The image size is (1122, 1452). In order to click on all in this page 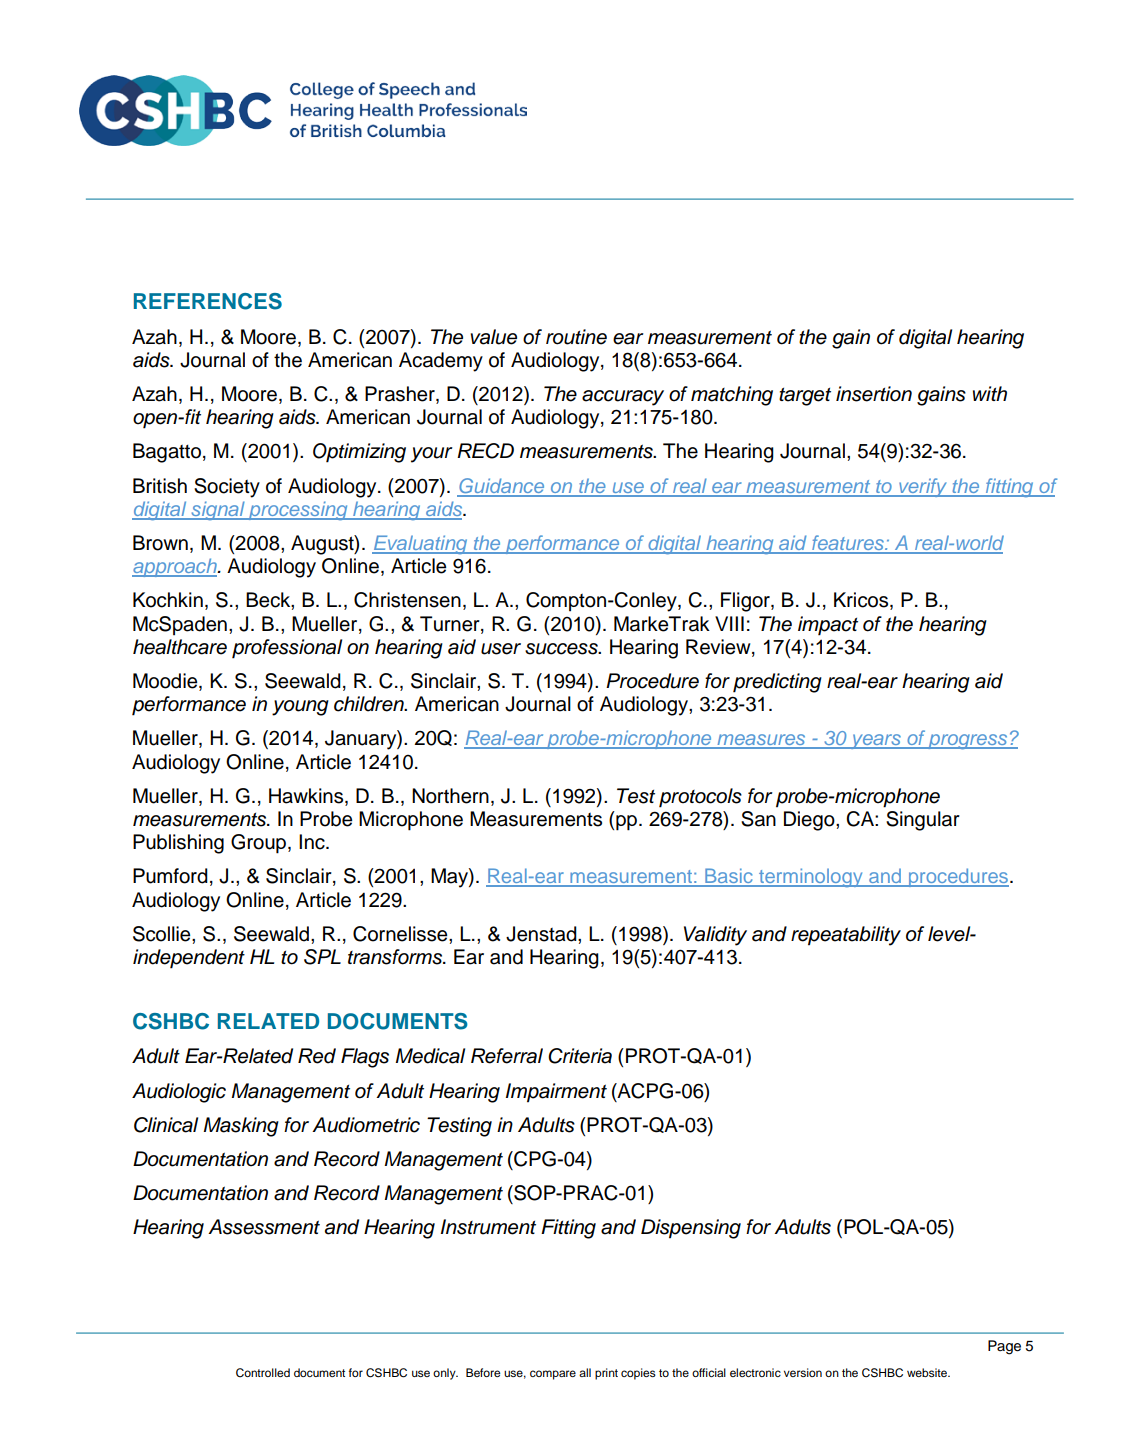, I will do `click(585, 1372)`.
